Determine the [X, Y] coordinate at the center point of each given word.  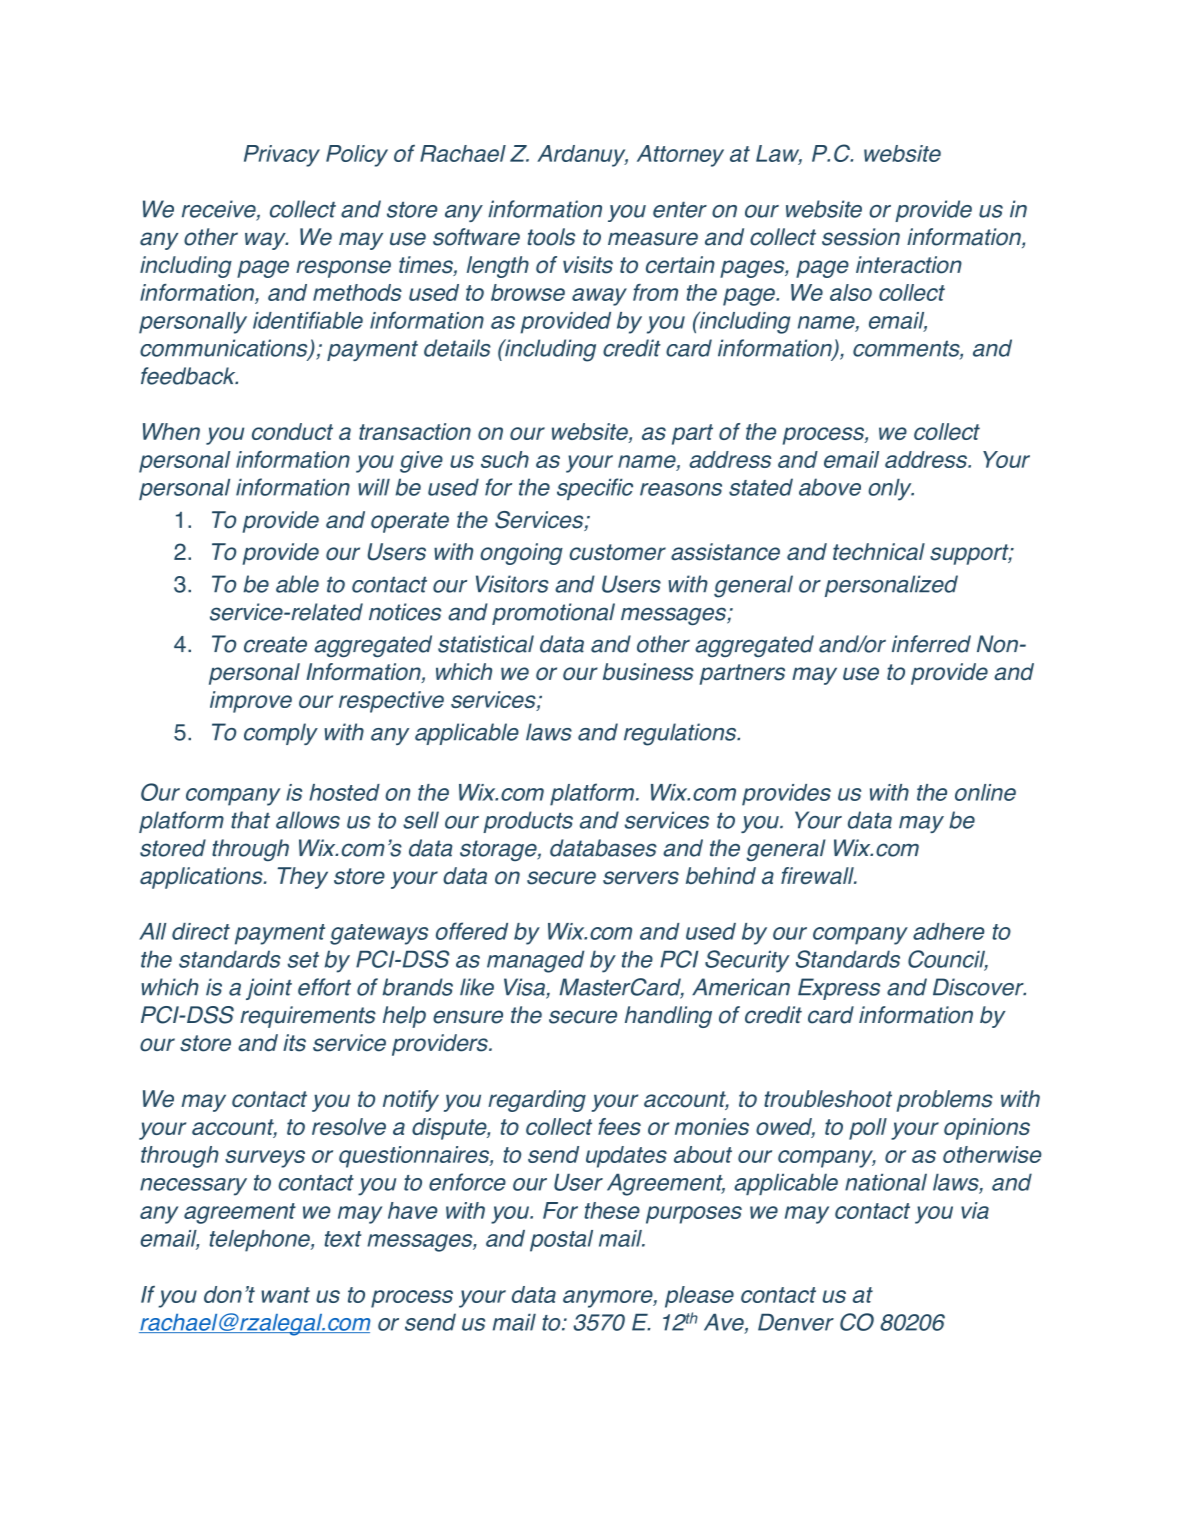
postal [561, 1241]
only [891, 490]
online [985, 792]
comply [281, 734]
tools [551, 237]
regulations [681, 734]
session [861, 237]
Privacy [282, 156]
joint [269, 989]
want [285, 1295]
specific [595, 489]
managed [535, 961]
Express [839, 989]
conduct [292, 431]
